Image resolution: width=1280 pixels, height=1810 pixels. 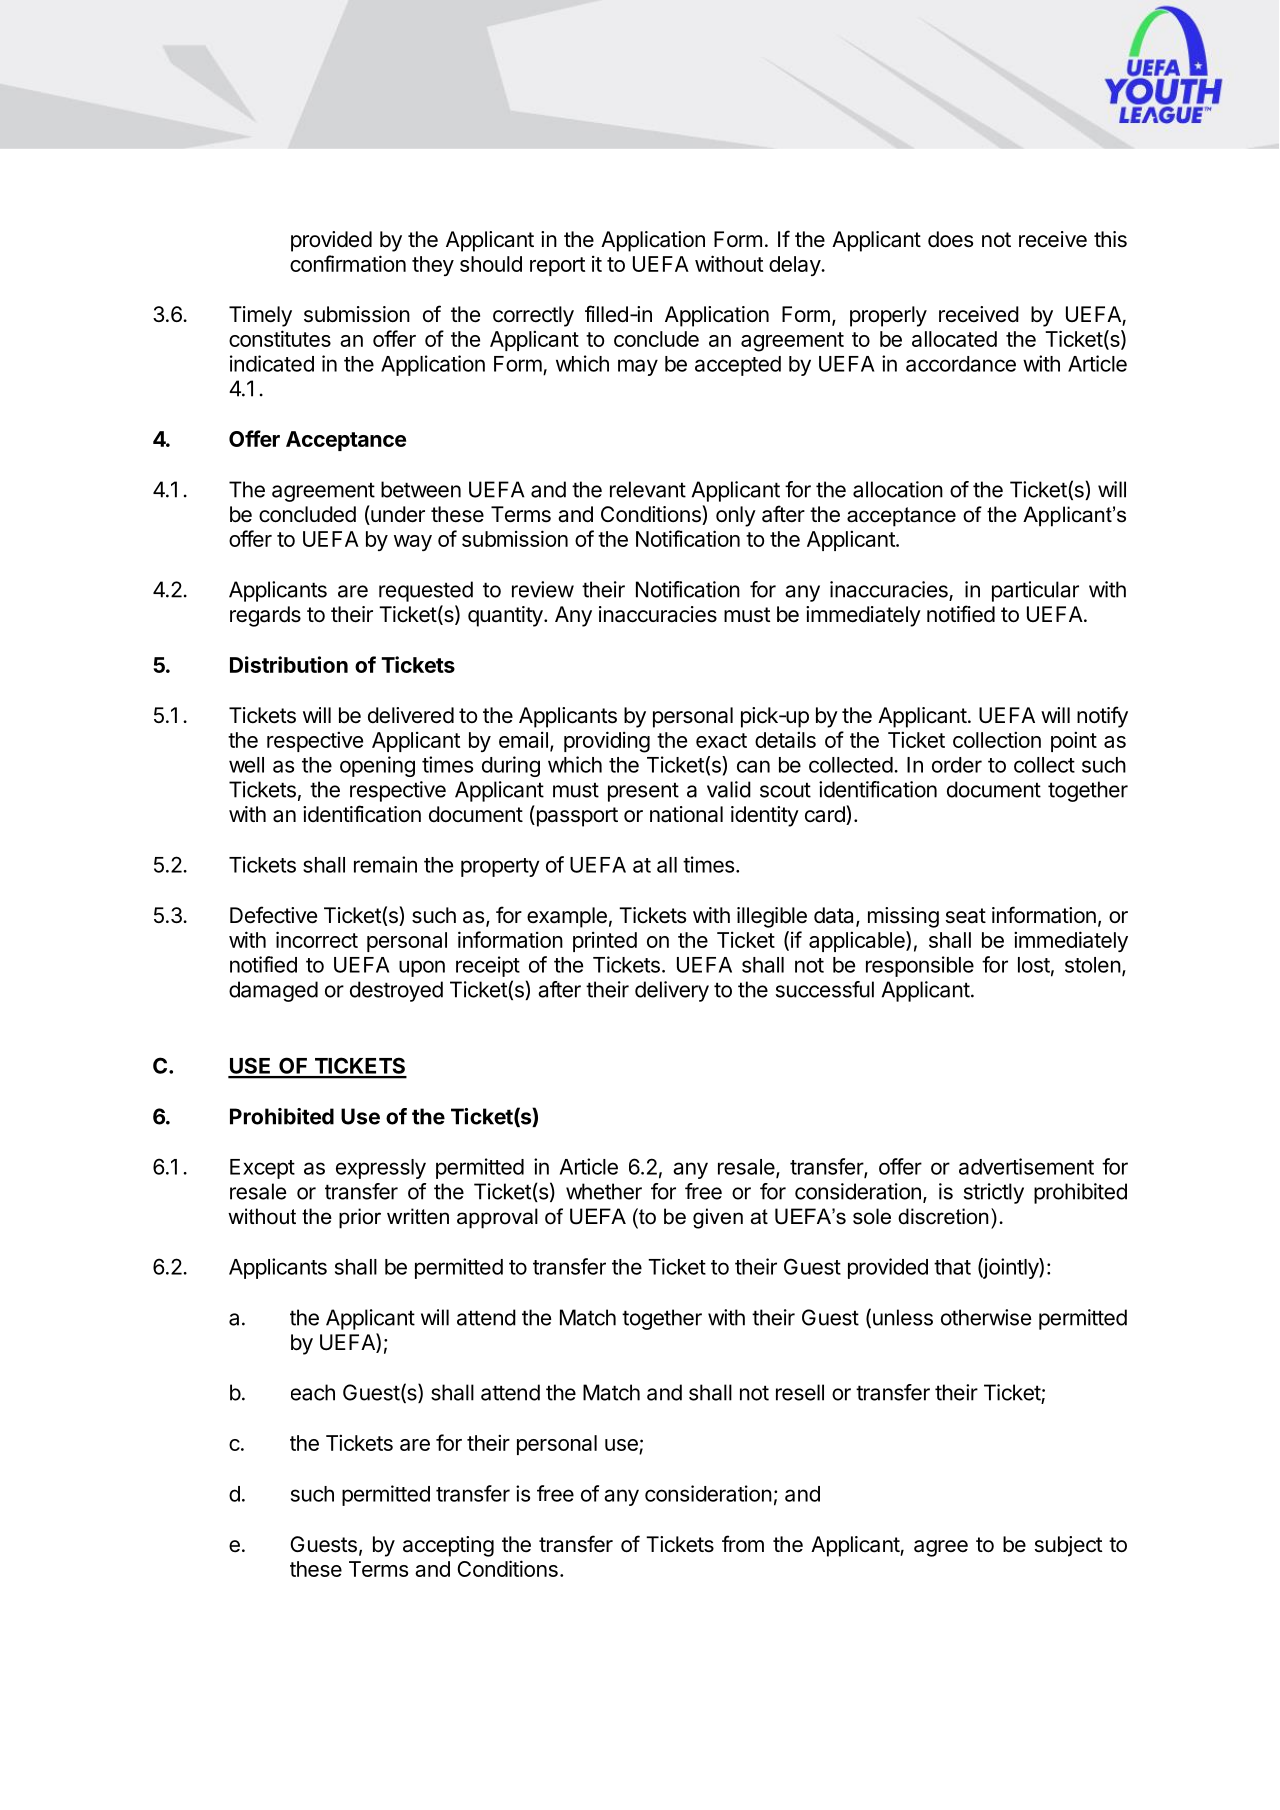 What do you see at coordinates (381, 1169) in the page?
I see `expressly` at bounding box center [381, 1169].
